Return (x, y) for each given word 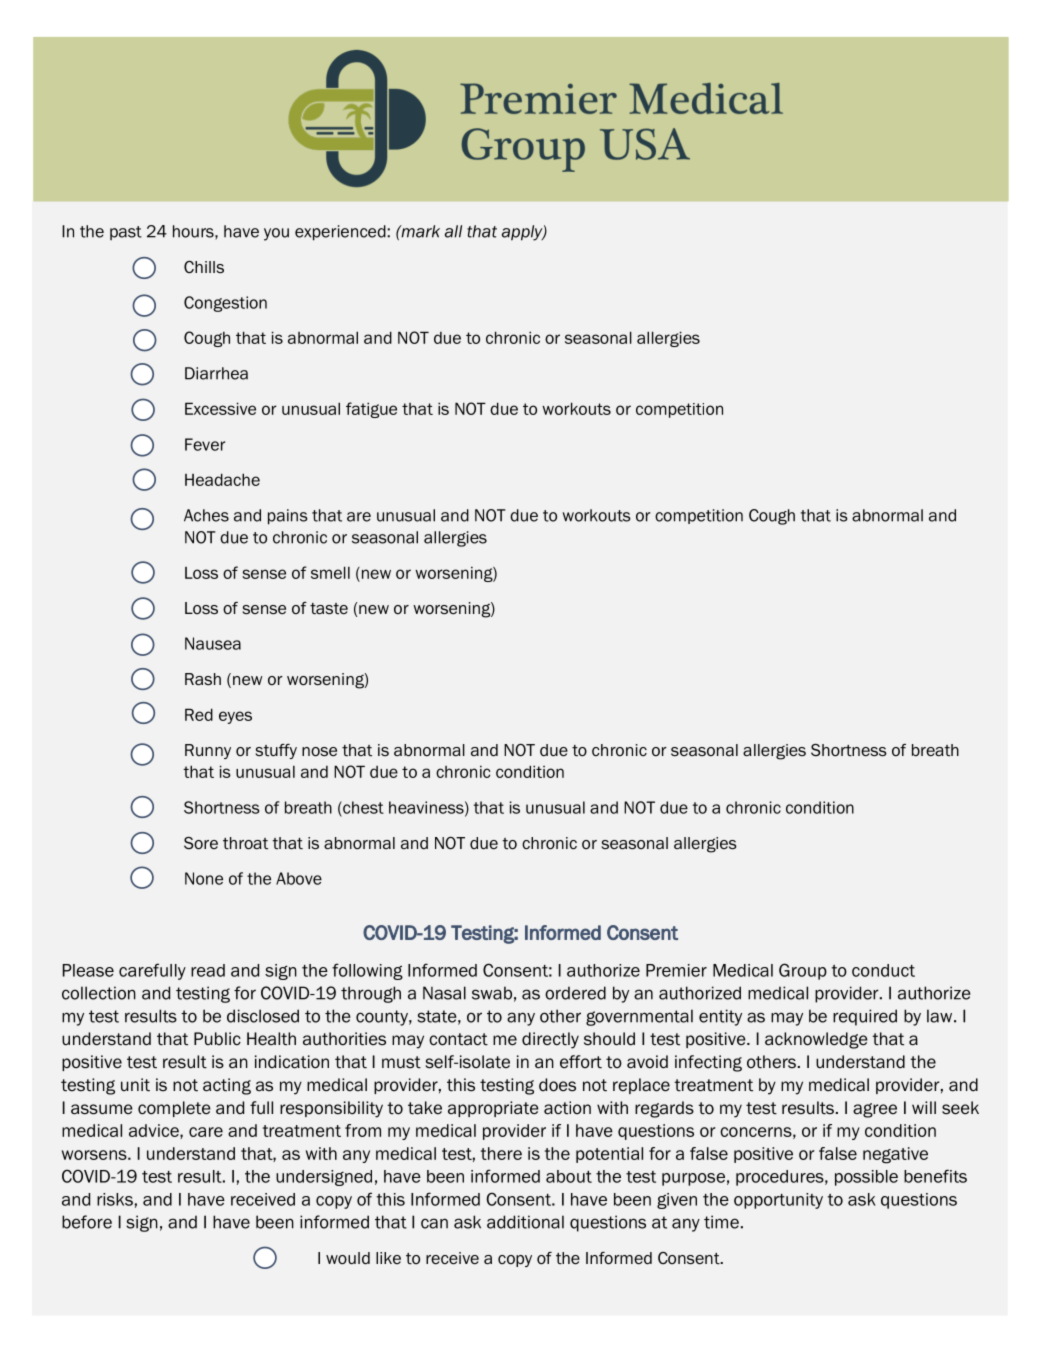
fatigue (371, 410)
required (865, 1017)
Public (217, 1039)
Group (803, 971)
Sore (201, 843)
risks (115, 1199)
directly (550, 1040)
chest (362, 807)
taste (329, 609)
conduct (883, 970)
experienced (341, 233)
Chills (204, 267)
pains (288, 517)
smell (330, 572)
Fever (205, 444)
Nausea (213, 643)
